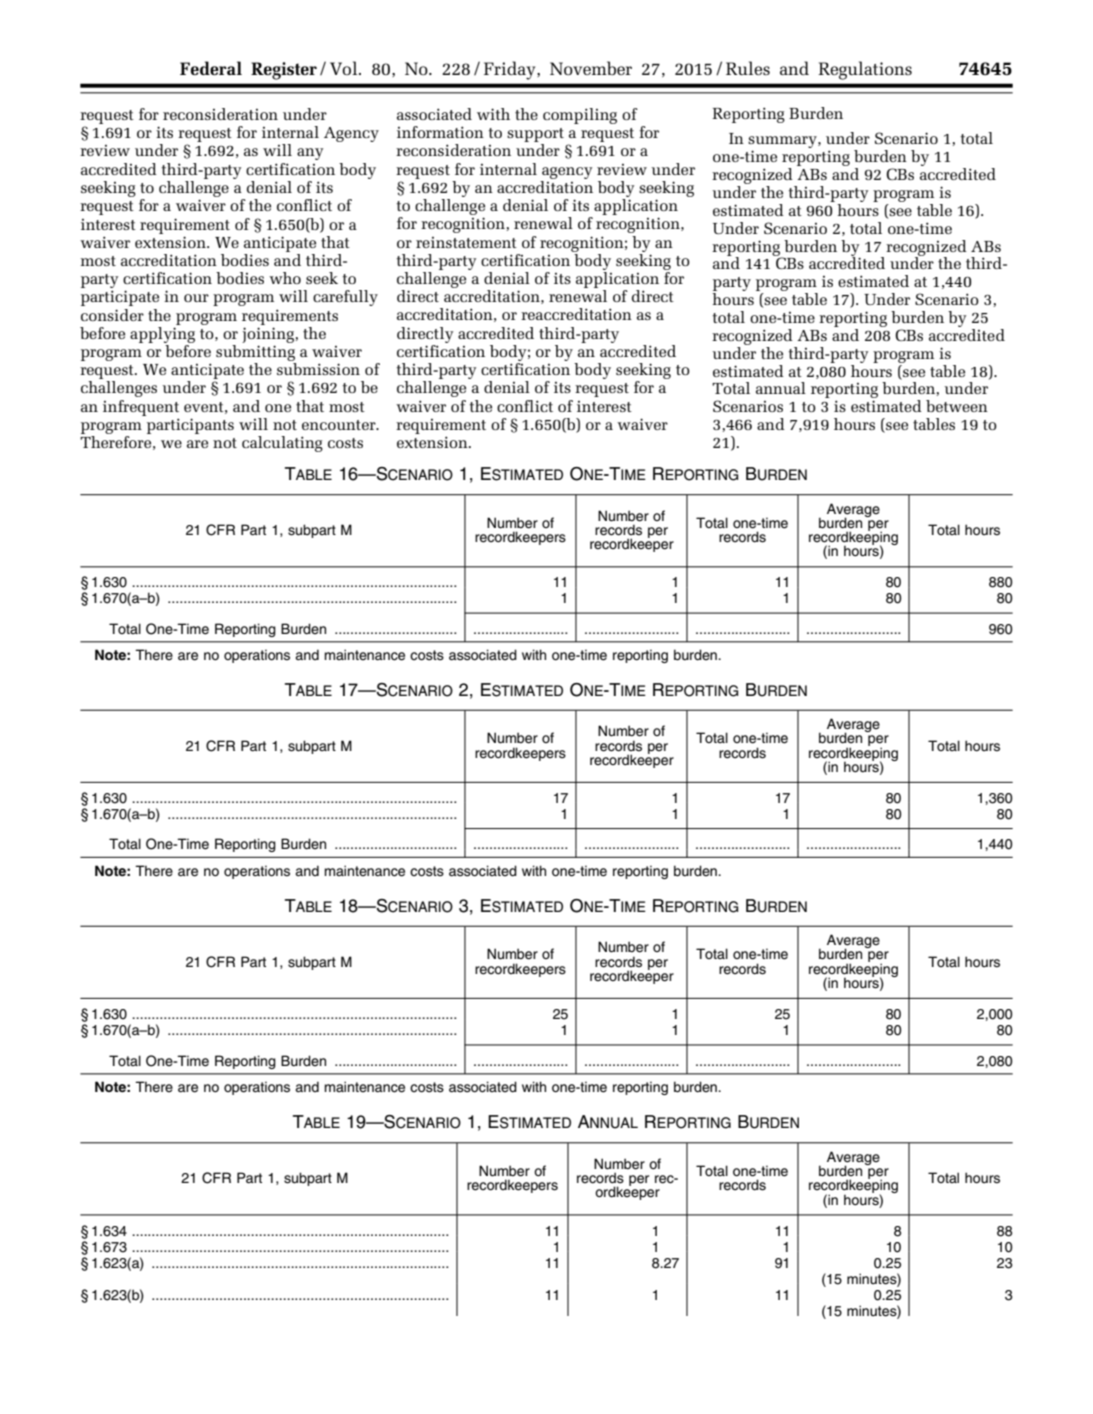 Image resolution: width=1093 pixels, height=1414 pixels. I want to click on reinstatement, so click(466, 242).
